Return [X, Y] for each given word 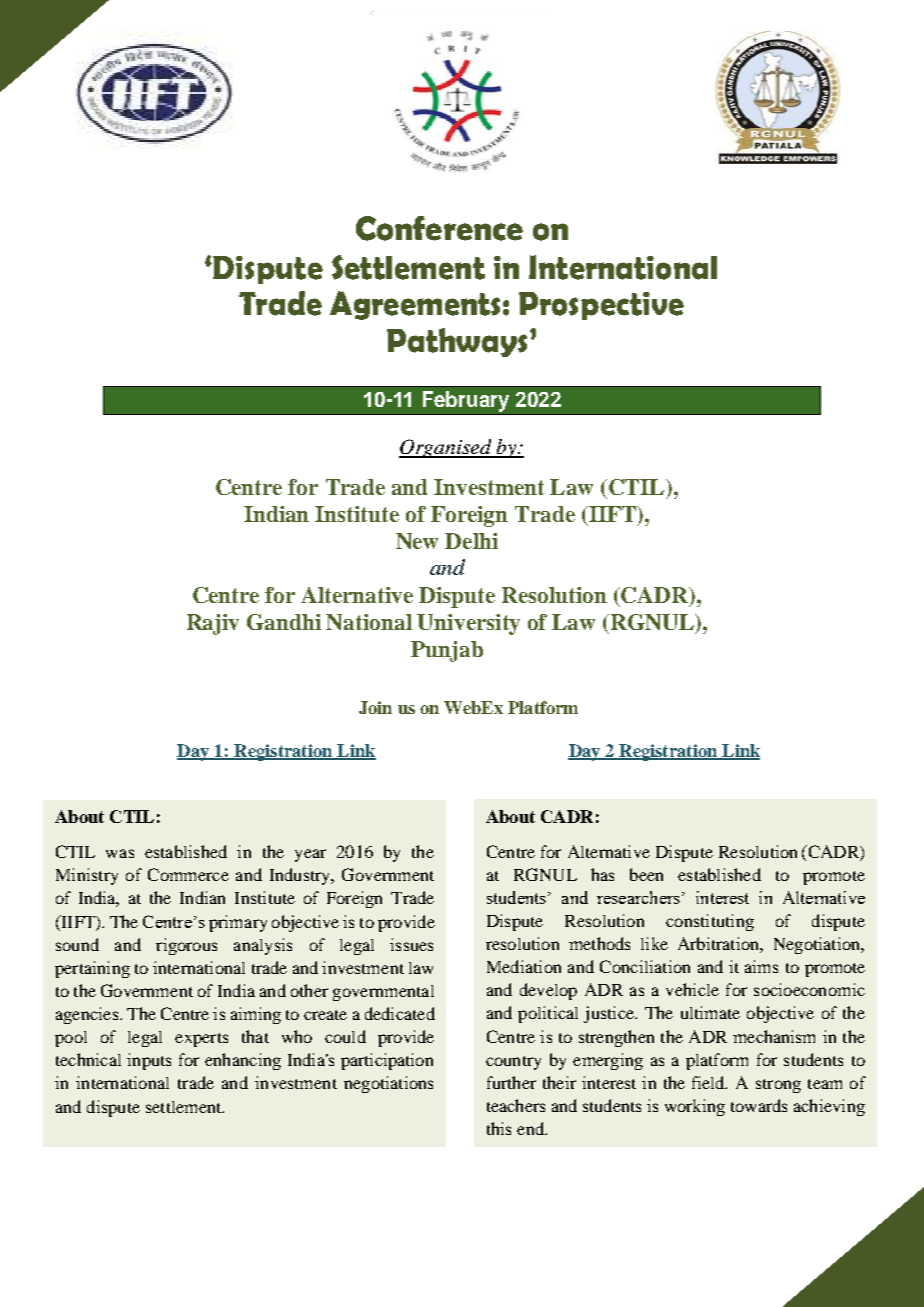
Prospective [601, 306]
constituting [710, 922]
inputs [149, 1061]
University [468, 624]
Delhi [471, 541]
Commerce [188, 874]
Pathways [457, 342]
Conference [439, 228]
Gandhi [284, 622]
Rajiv [213, 624]
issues [411, 944]
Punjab [447, 651]
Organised [446, 448]
